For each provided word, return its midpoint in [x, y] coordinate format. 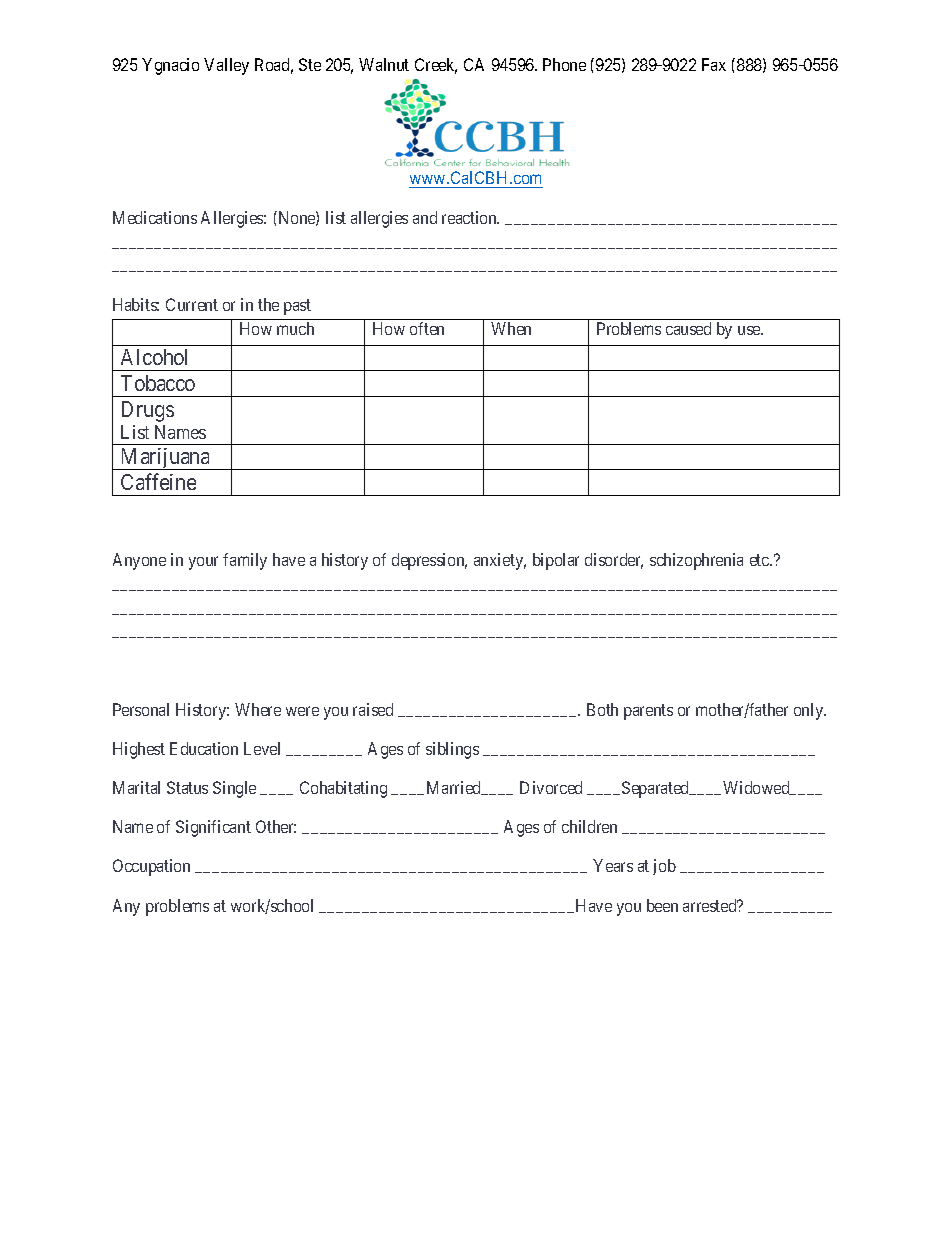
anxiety [500, 561]
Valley [226, 66]
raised [373, 709]
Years [613, 865]
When [511, 328]
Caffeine [158, 481]
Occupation [151, 867]
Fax [714, 64]
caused [688, 328]
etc [760, 560]
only [810, 711]
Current [192, 304]
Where [258, 709]
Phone [564, 64]
